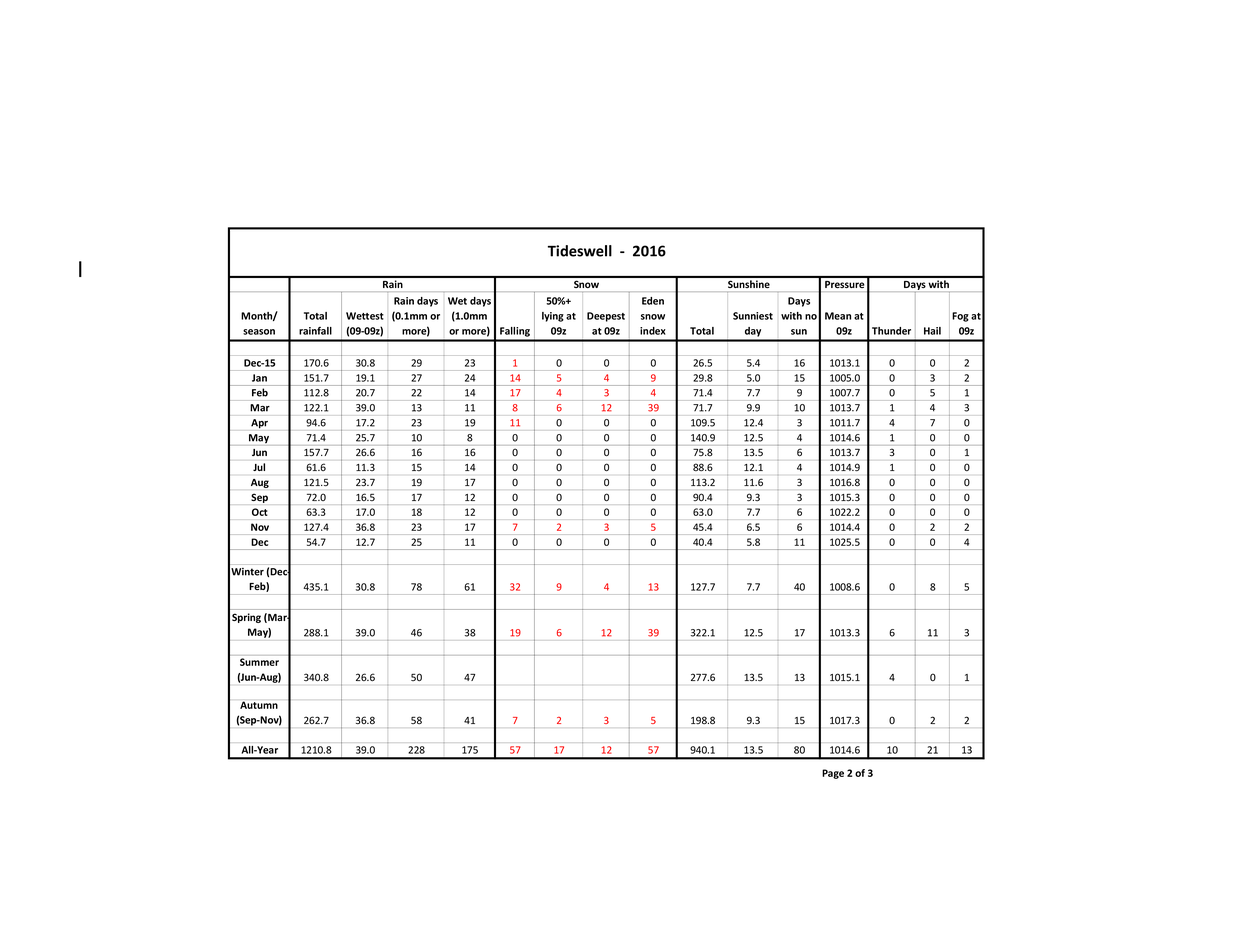 This document has width=1233, height=952. What do you see at coordinates (246, 618) in the document?
I see `Spring` at bounding box center [246, 618].
